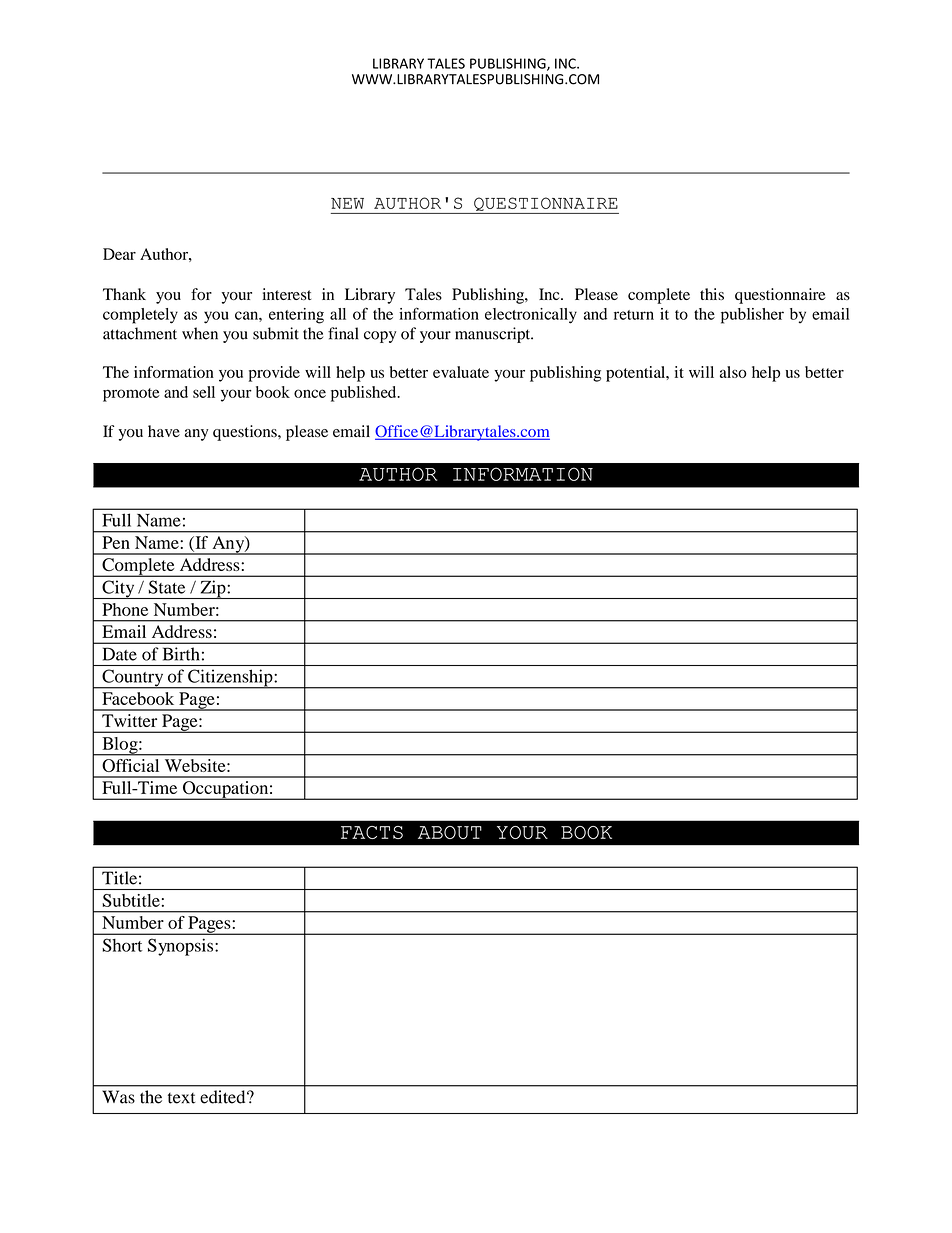  I want to click on this, so click(712, 294).
